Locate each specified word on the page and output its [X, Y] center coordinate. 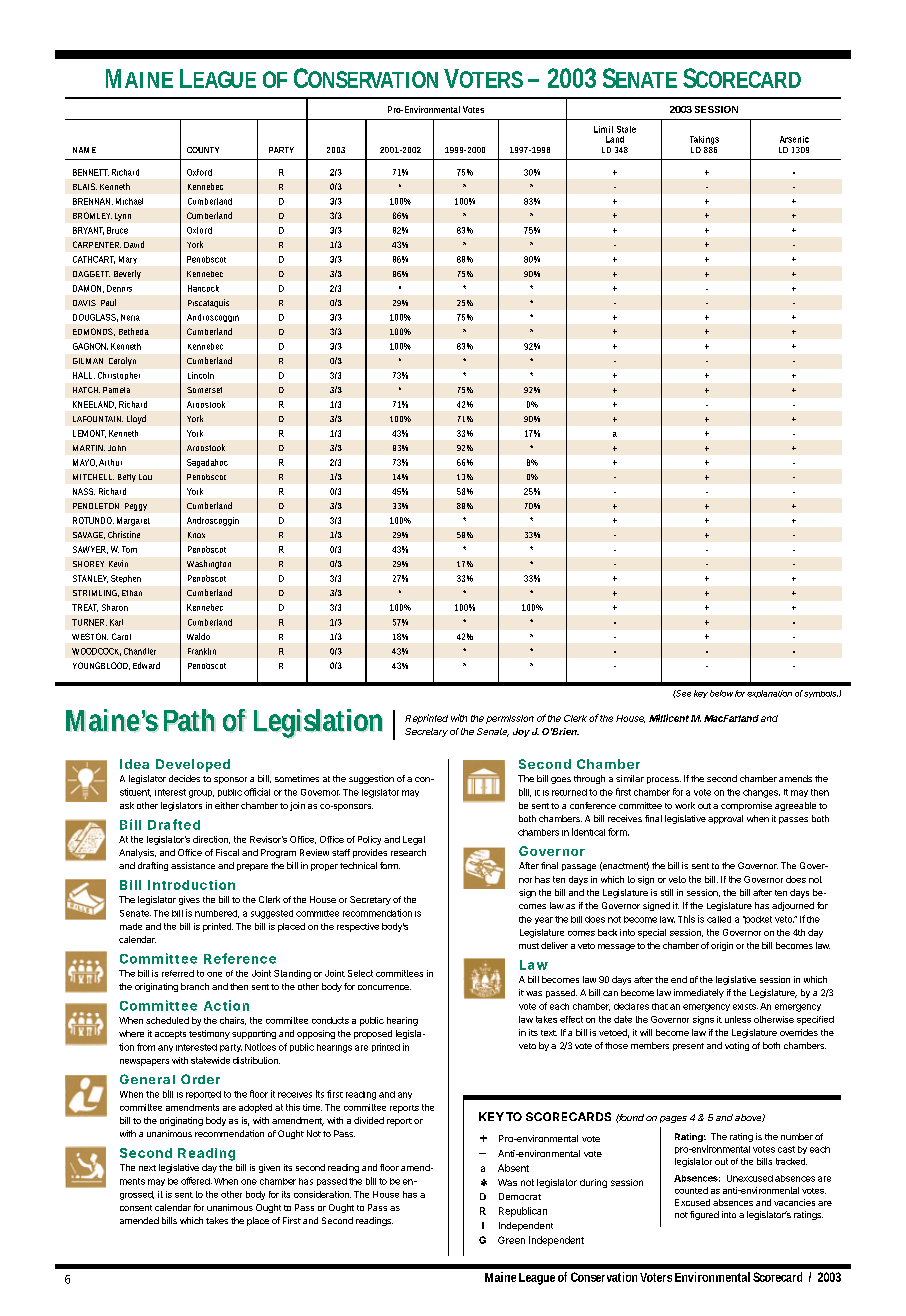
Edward [146, 665]
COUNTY [203, 150]
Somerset [204, 390]
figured [704, 1215]
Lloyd [136, 419]
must [529, 946]
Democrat [520, 1196]
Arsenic [794, 139]
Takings [704, 140]
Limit [603, 129]
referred [178, 973]
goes [561, 780]
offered [196, 1181]
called [719, 919]
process [664, 780]
